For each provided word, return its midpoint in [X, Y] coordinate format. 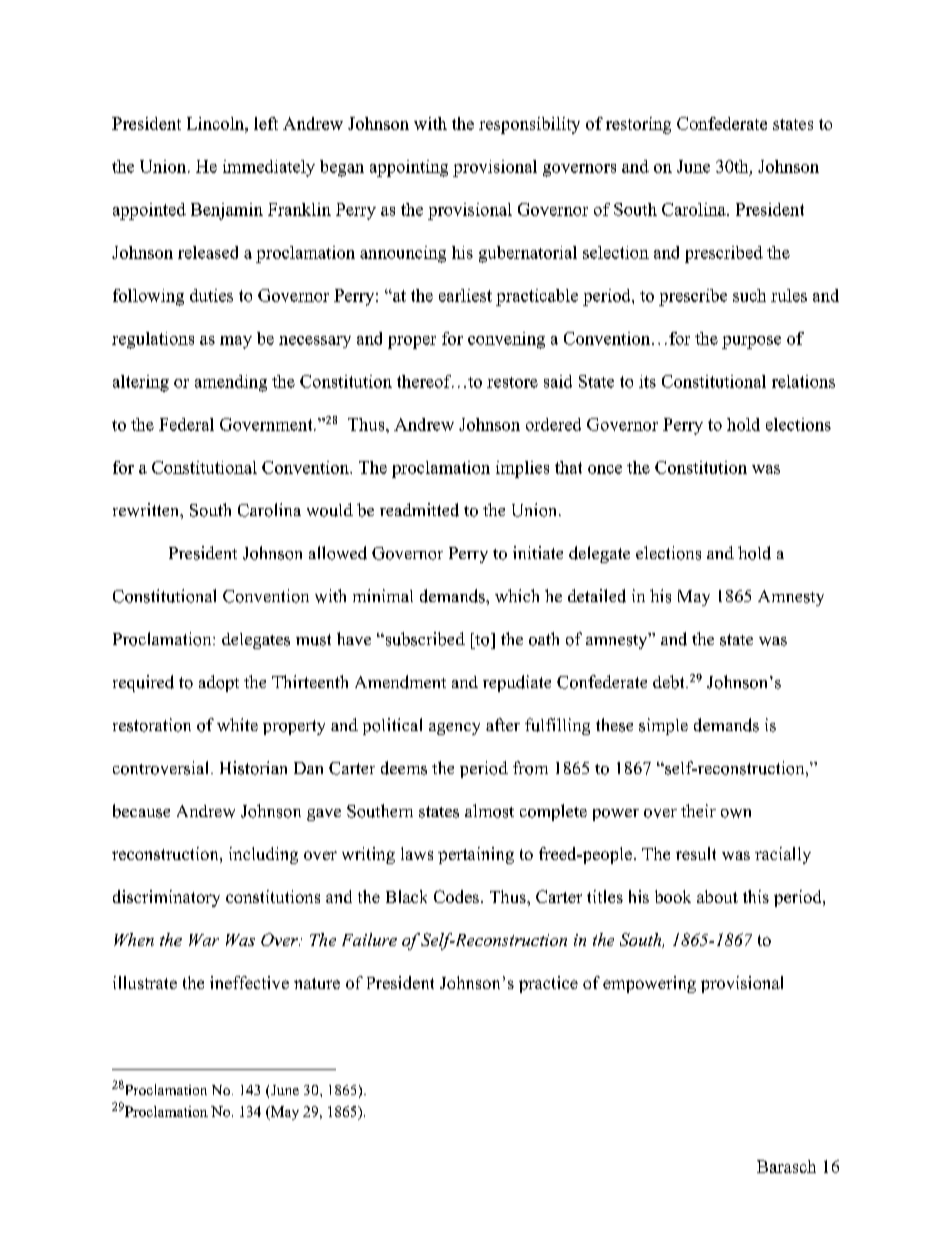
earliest [465, 295]
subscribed [424, 639]
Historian [253, 768]
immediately [269, 168]
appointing [409, 168]
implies [522, 469]
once [605, 469]
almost [489, 811]
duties [211, 295]
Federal [186, 424]
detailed [597, 596]
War [204, 940]
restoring [638, 125]
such [749, 295]
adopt [219, 683]
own [736, 813]
